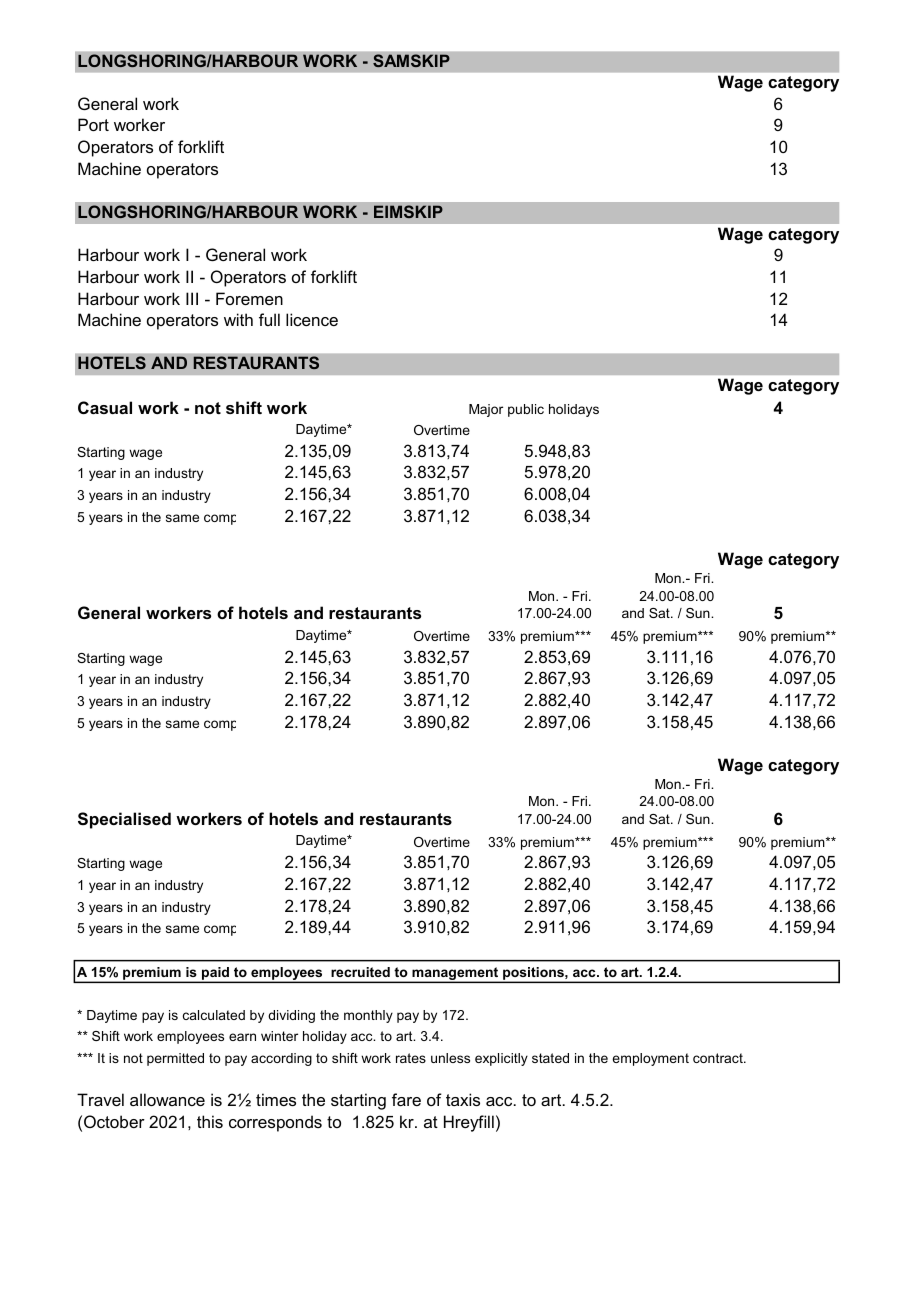 The height and width of the page is (1308, 924). Describe the element at coordinates (650, 1059) in the page. I see `employment` at that location.
